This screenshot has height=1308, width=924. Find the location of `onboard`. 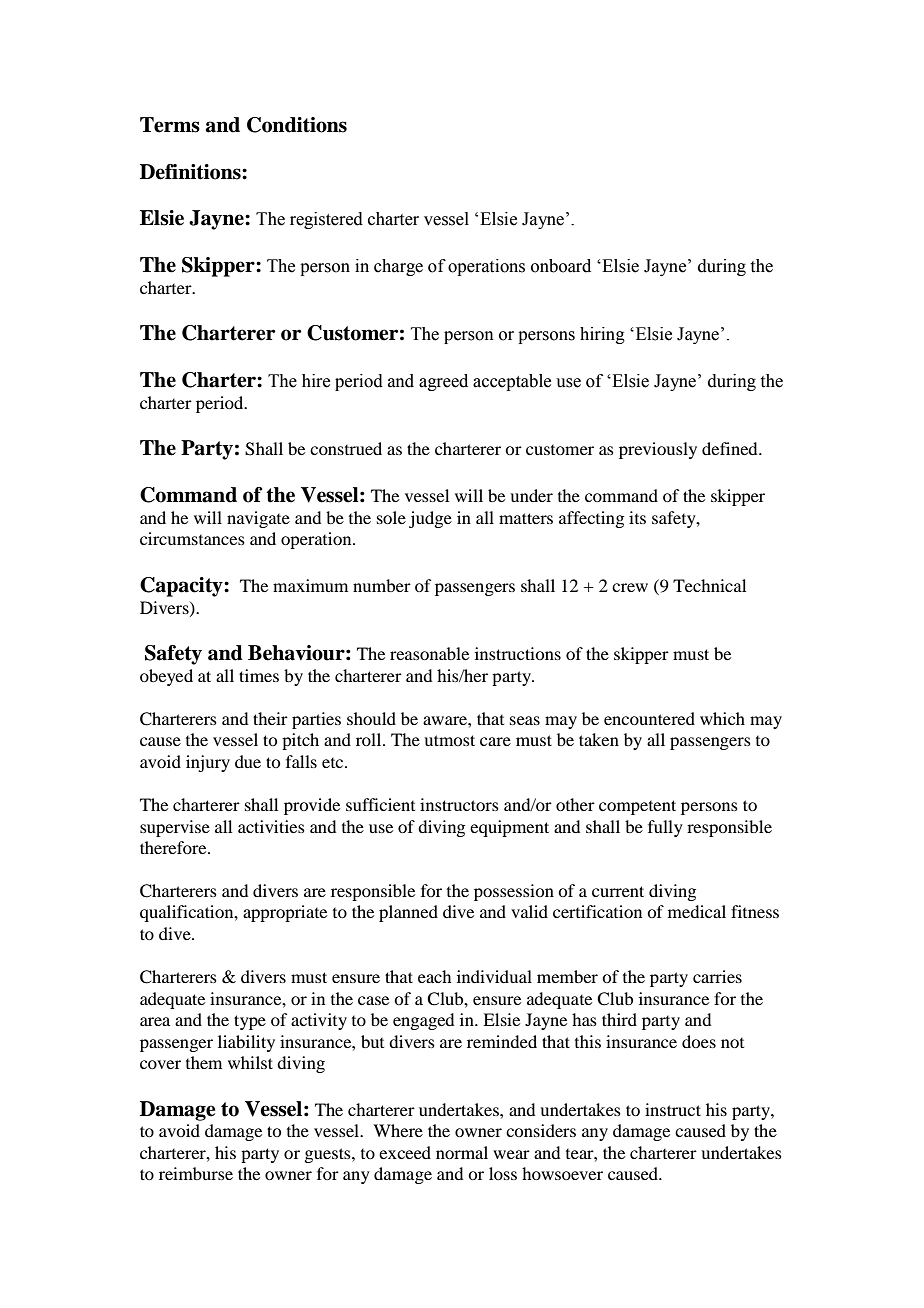

onboard is located at coordinates (561, 266).
